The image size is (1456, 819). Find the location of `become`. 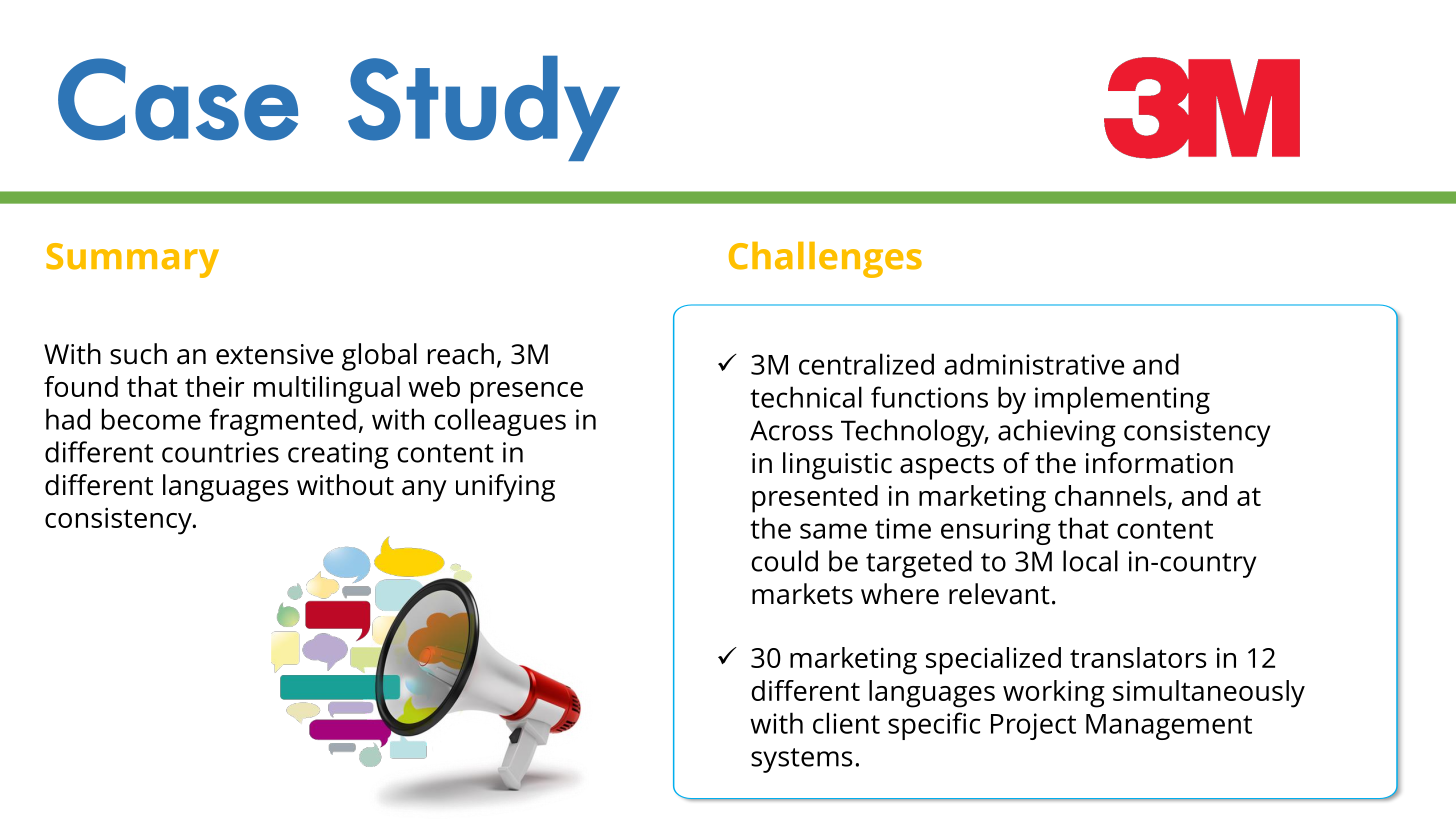

become is located at coordinates (151, 419).
